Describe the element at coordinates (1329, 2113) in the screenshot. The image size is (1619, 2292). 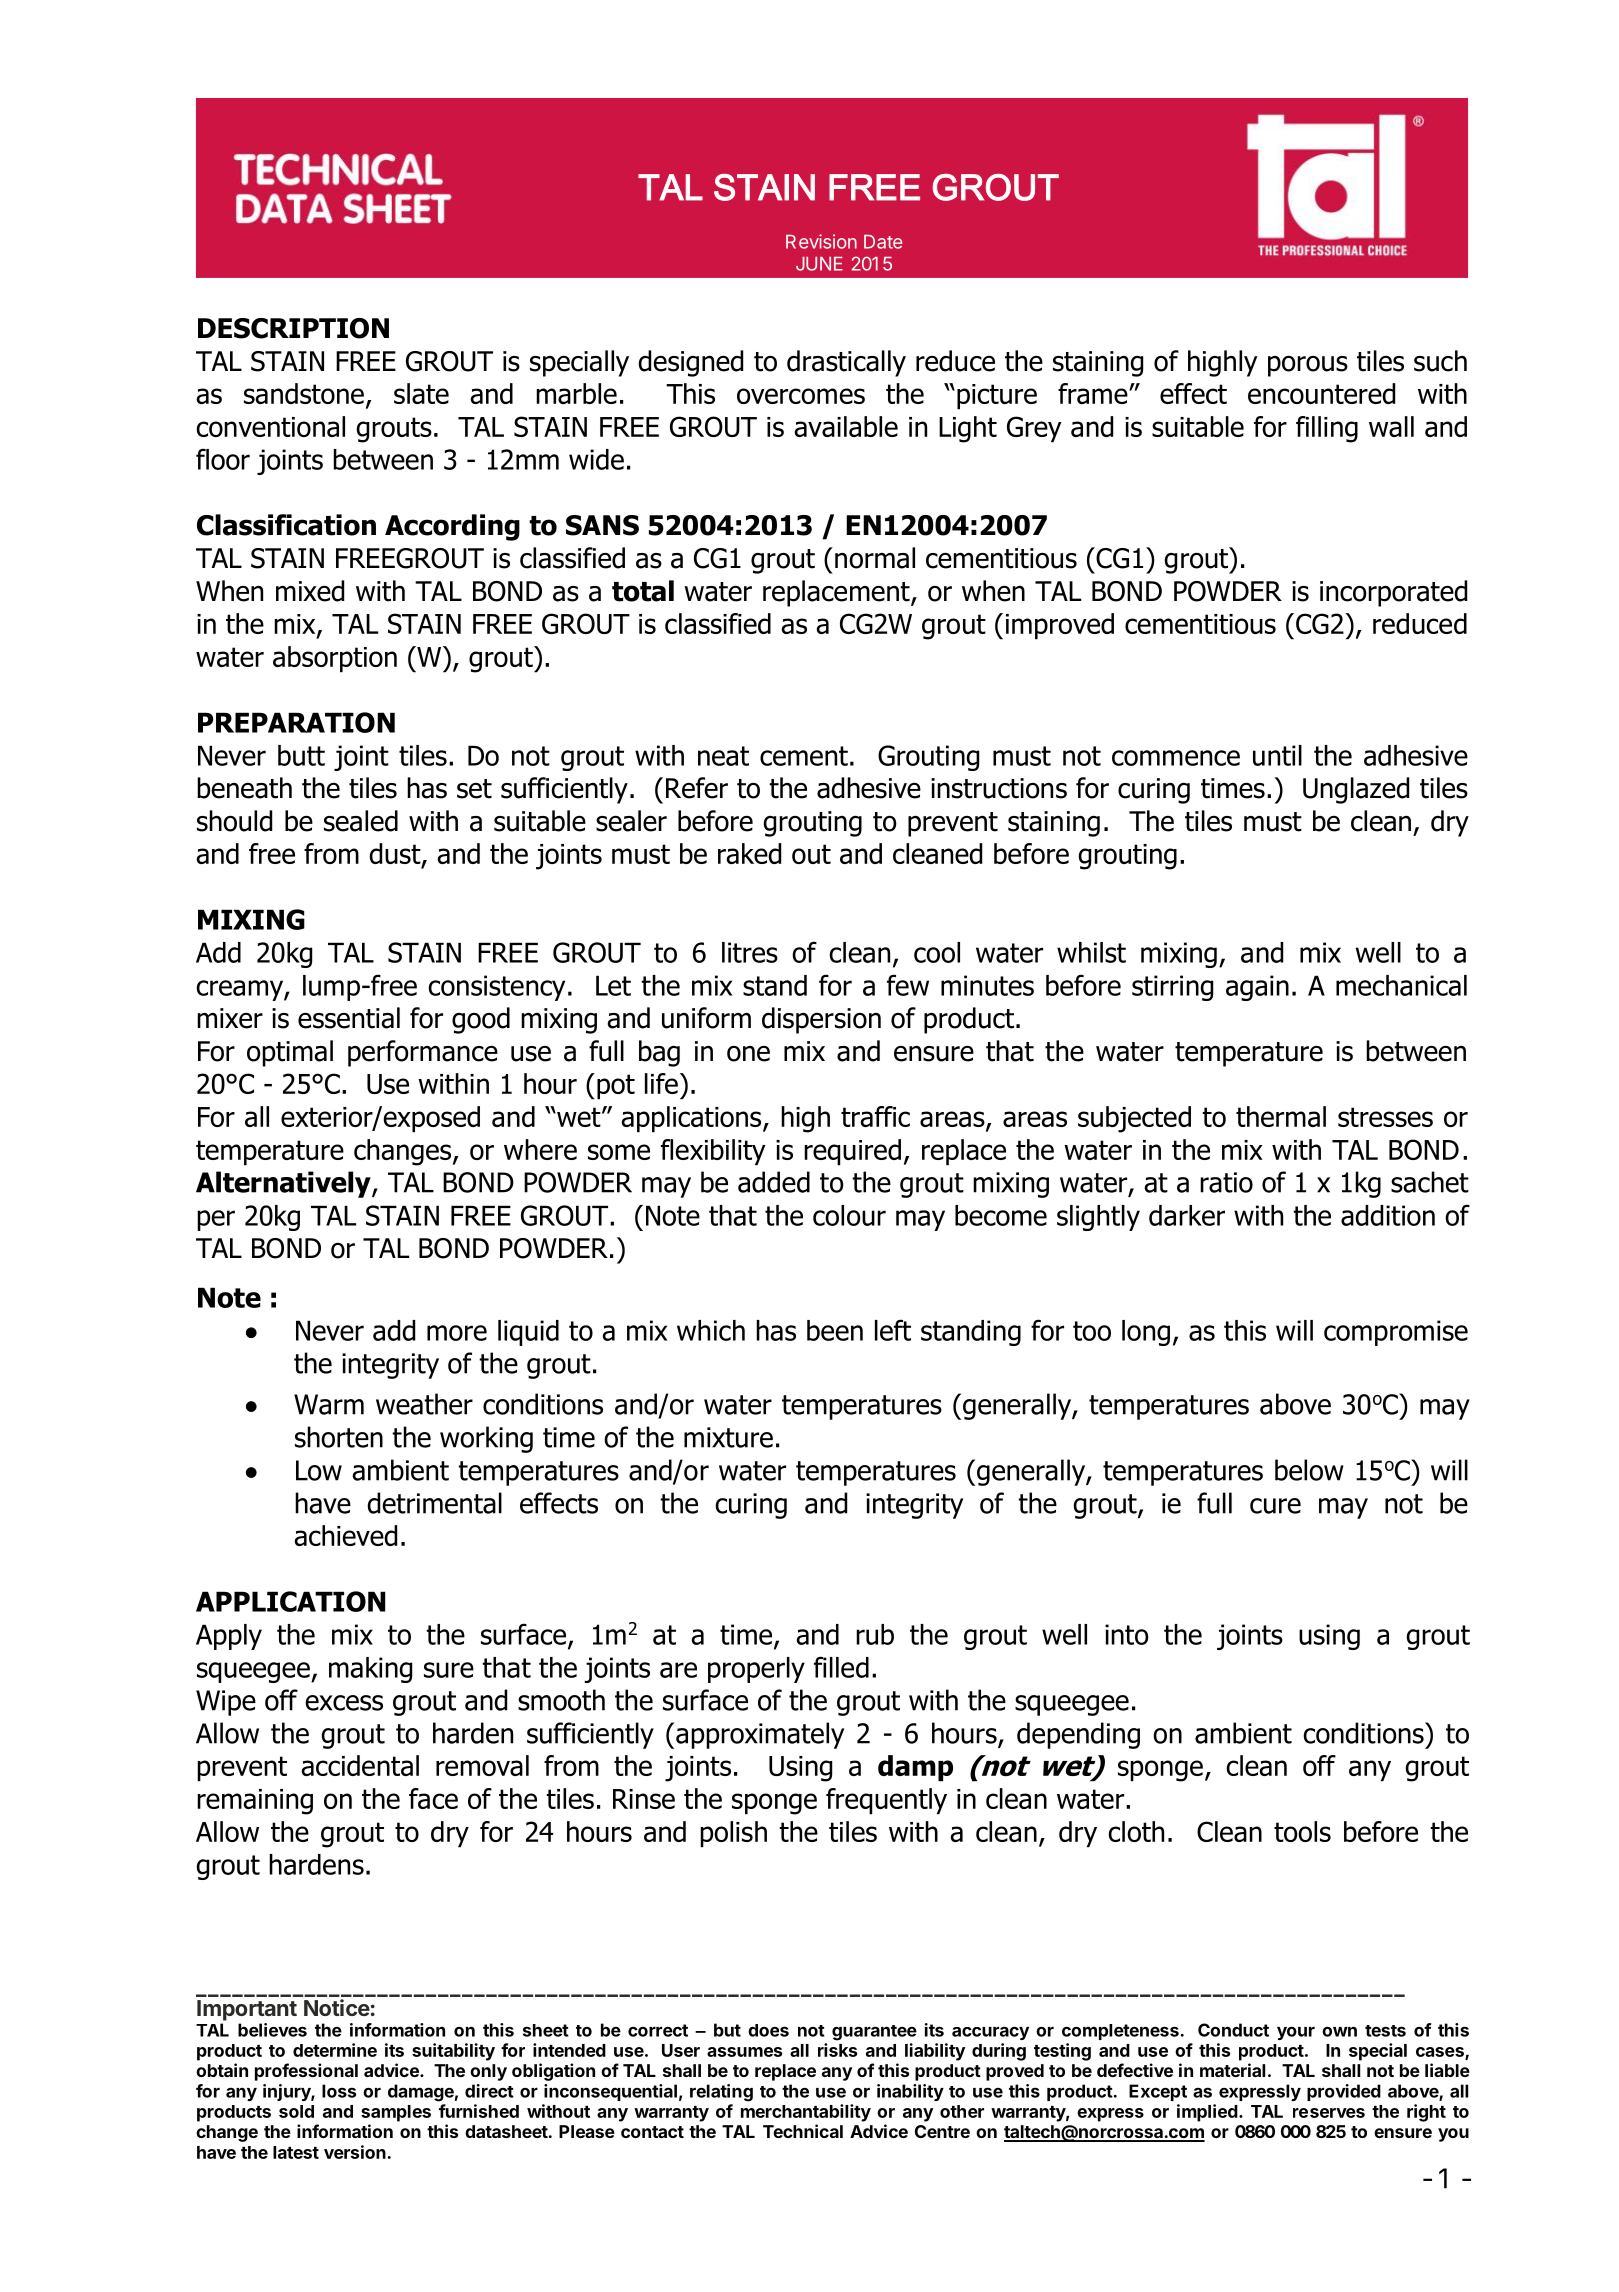
I see `reserves` at that location.
